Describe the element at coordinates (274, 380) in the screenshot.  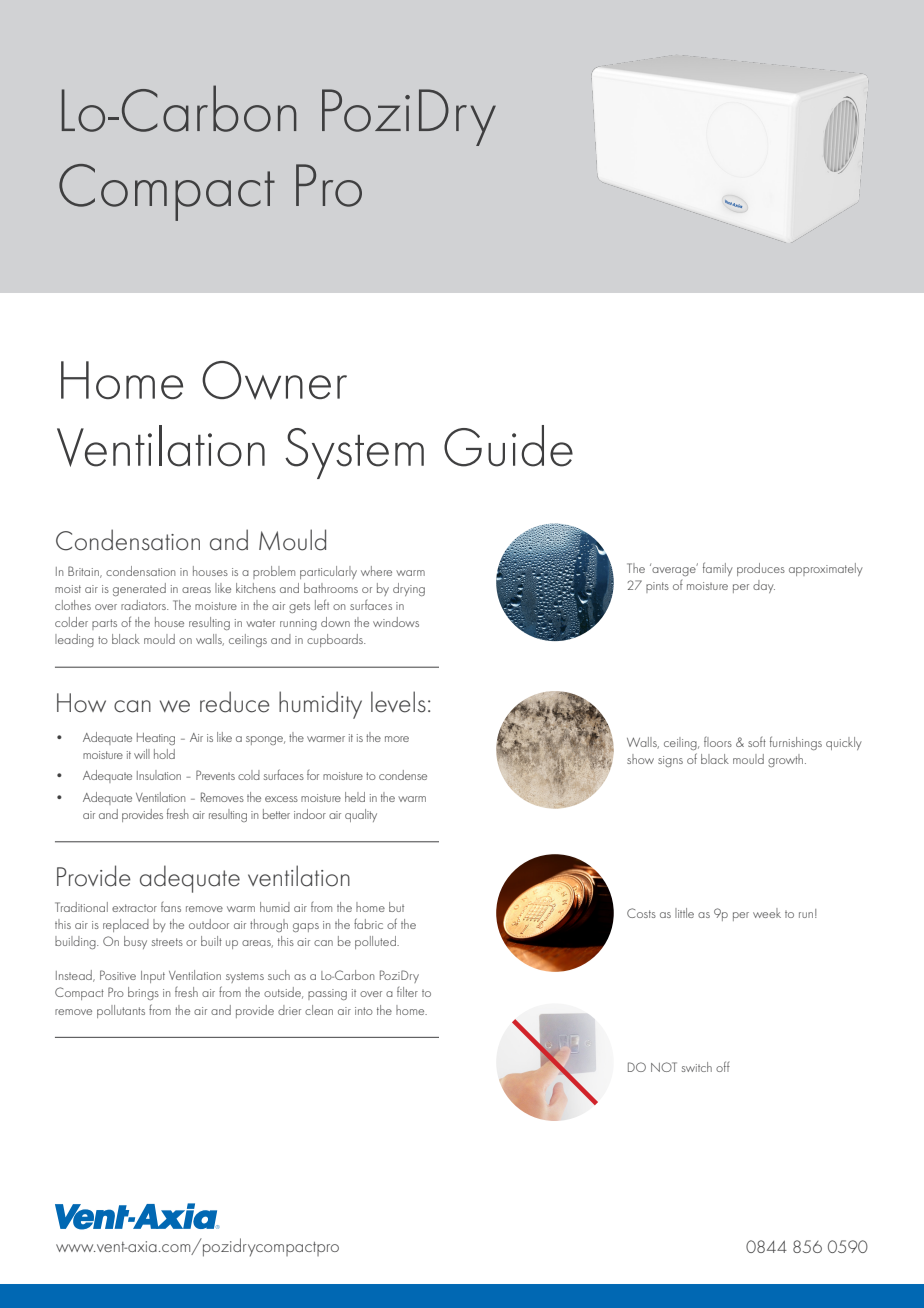
I see `Owner` at that location.
